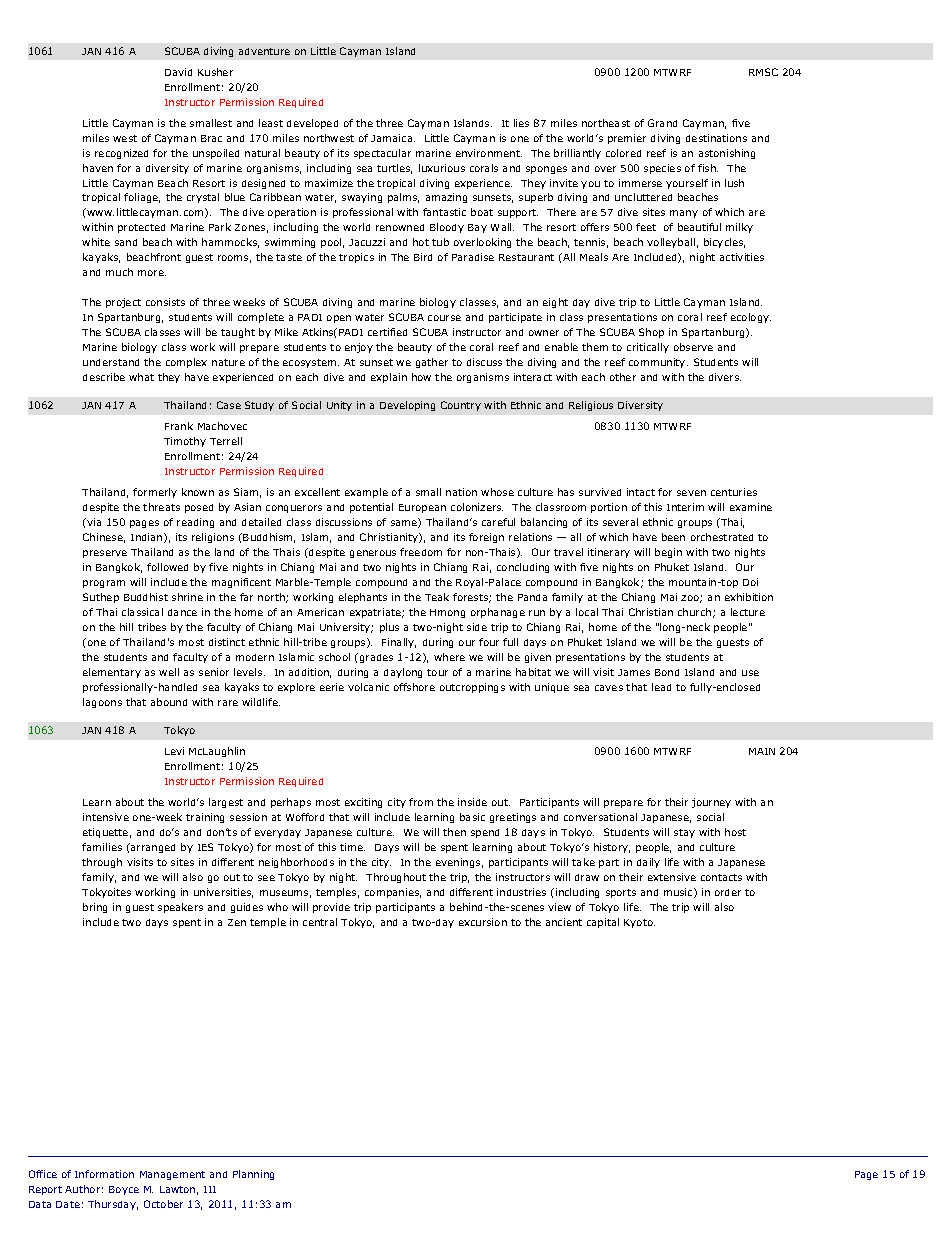 This screenshot has height=1233, width=952. Describe the element at coordinates (146, 597) in the screenshot. I see `Buddhist` at that location.
